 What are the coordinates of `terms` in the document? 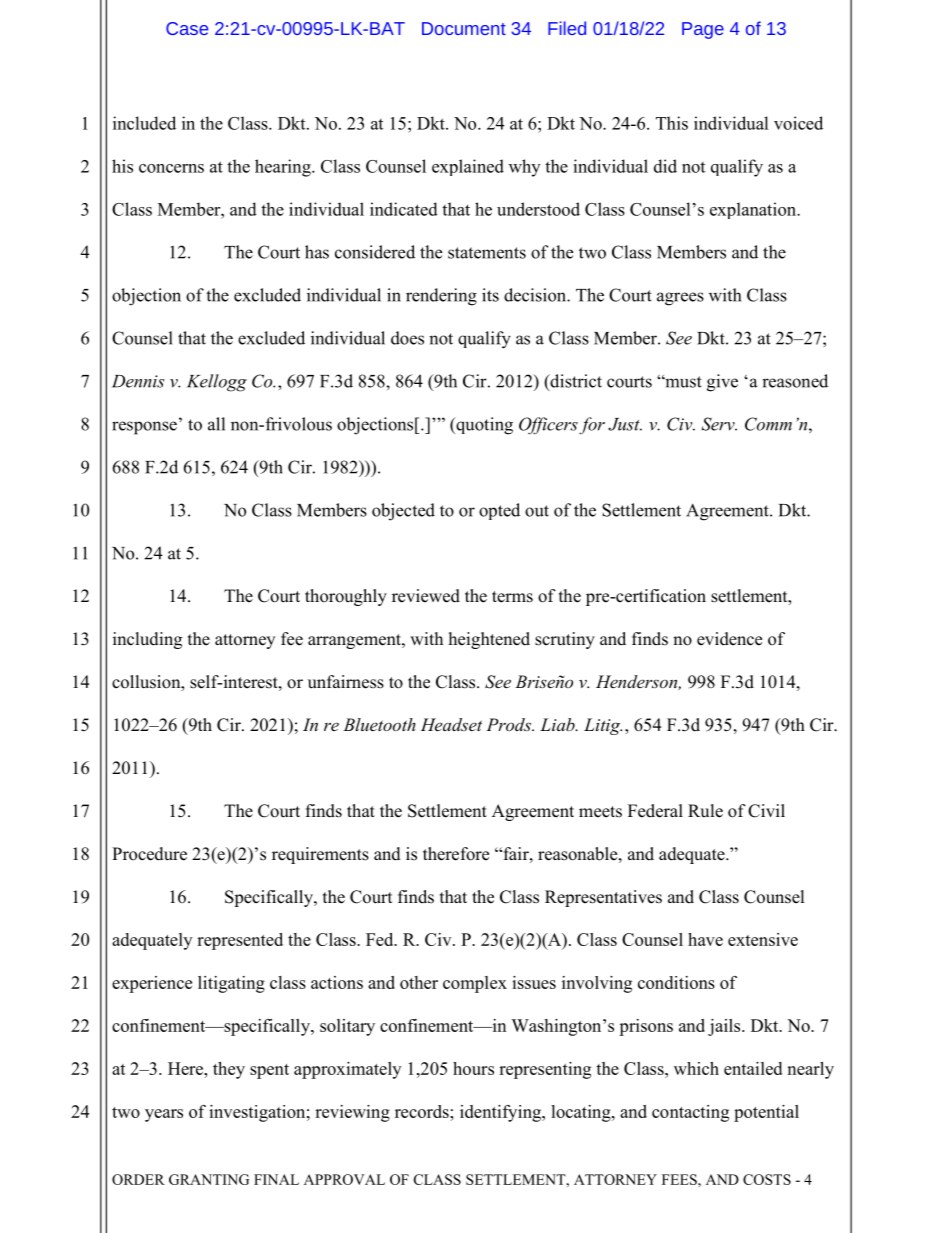 It's located at (512, 597).
